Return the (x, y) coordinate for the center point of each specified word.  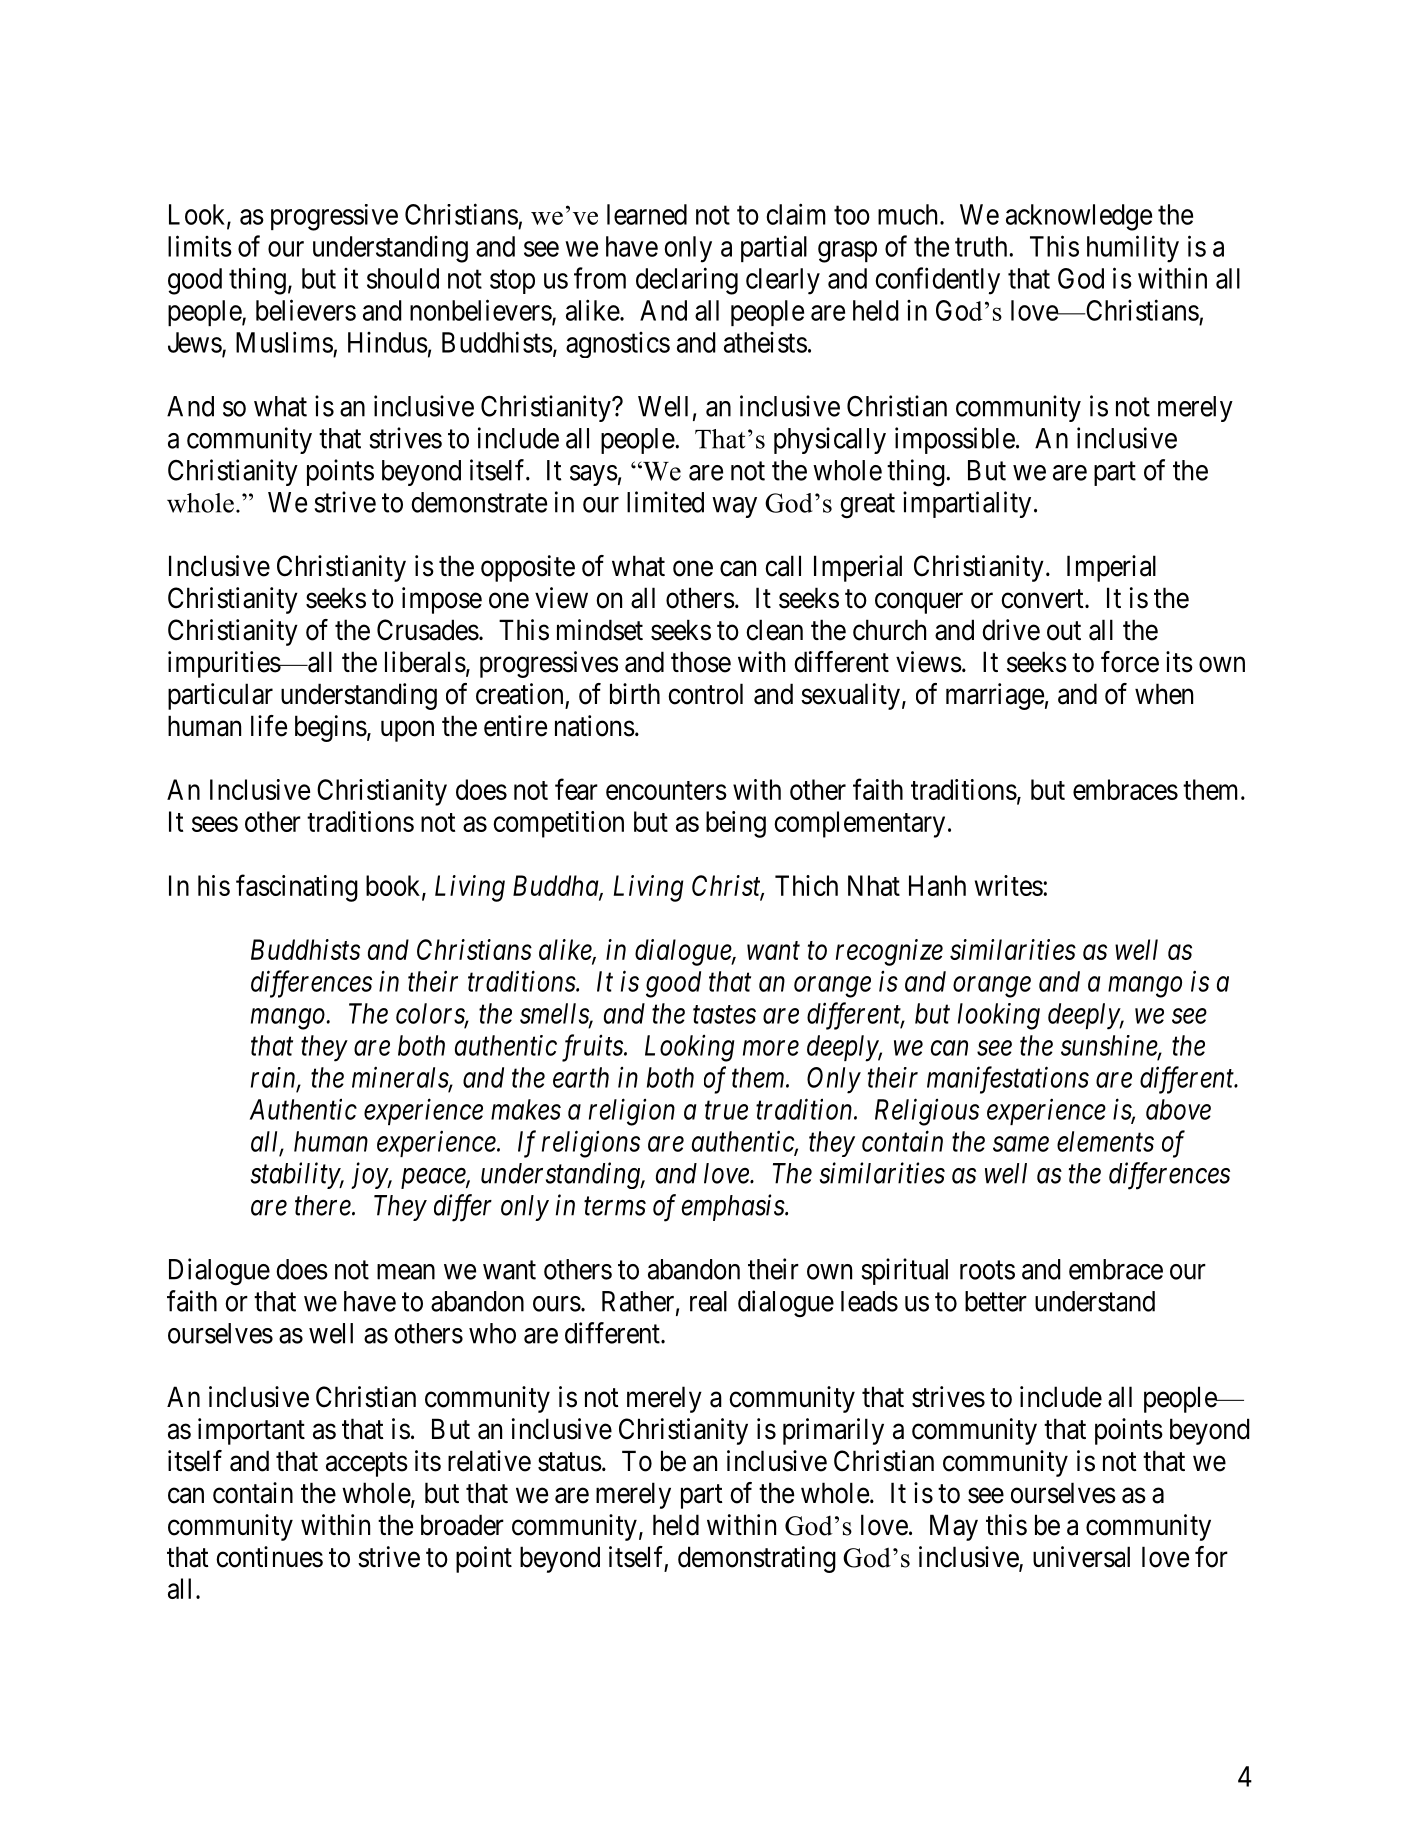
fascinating (297, 888)
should (403, 278)
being (736, 824)
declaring (687, 281)
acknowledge (1079, 217)
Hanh (937, 885)
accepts (367, 1464)
